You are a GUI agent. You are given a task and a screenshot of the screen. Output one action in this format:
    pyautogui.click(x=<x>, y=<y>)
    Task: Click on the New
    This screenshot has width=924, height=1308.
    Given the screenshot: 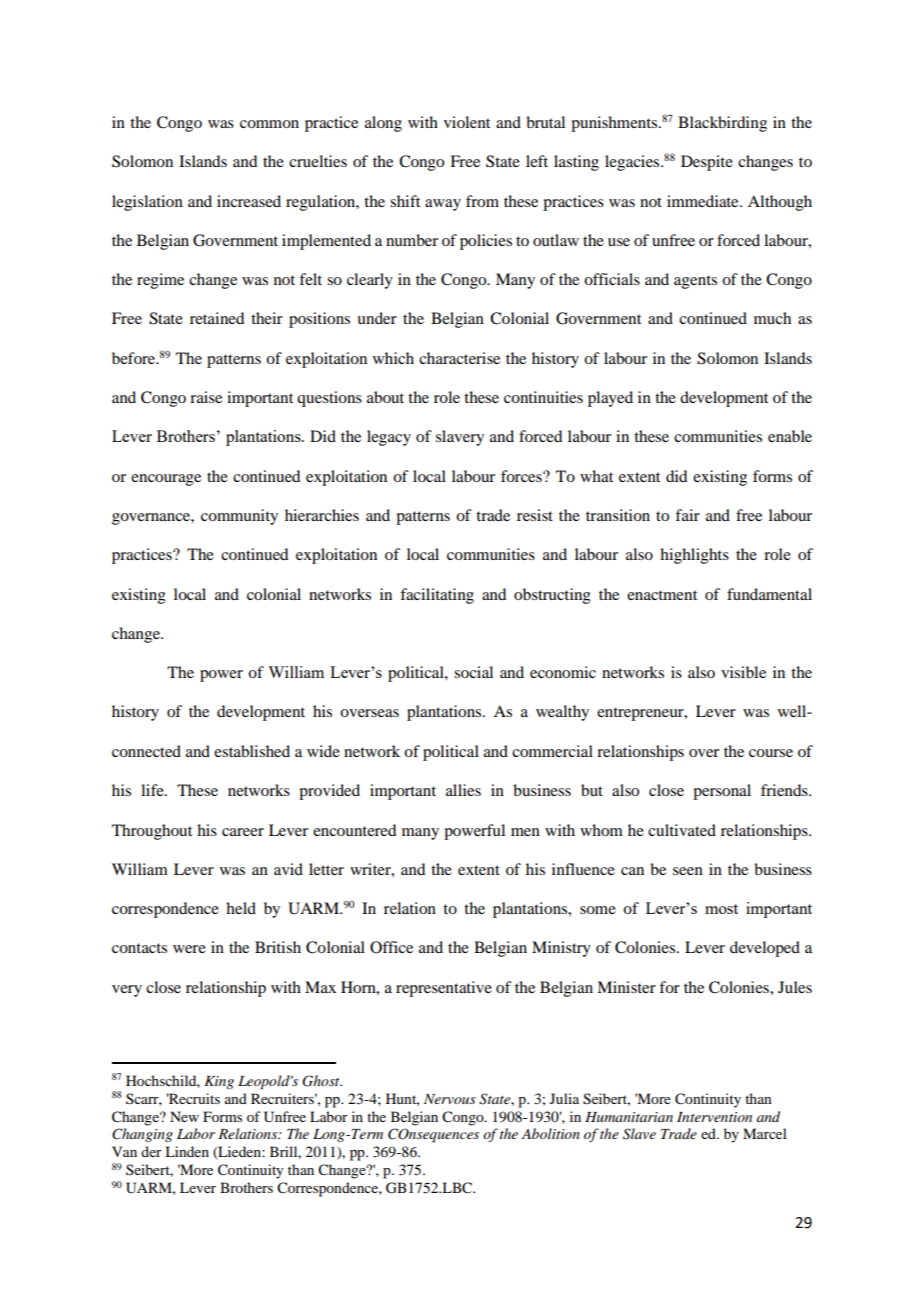 What is the action you would take?
    pyautogui.click(x=184, y=1116)
